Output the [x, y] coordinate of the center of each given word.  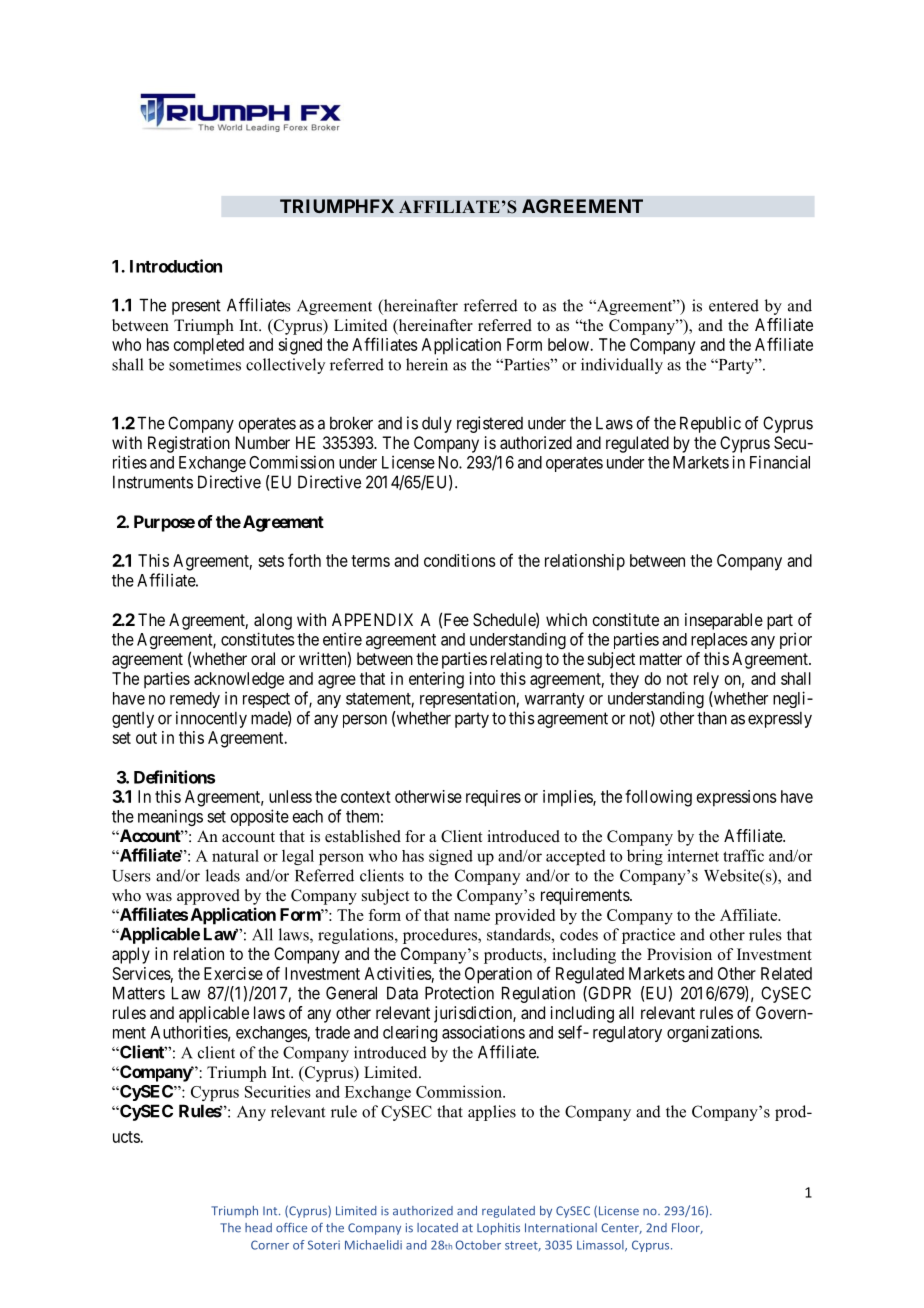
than [712, 718]
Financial [780, 462]
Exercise [233, 973]
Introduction [176, 266]
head [258, 1228]
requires [493, 798]
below [569, 344]
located [437, 1228]
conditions [460, 560]
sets [271, 561]
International [561, 1228]
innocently [211, 719]
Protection [459, 993]
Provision [679, 954]
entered [734, 305]
